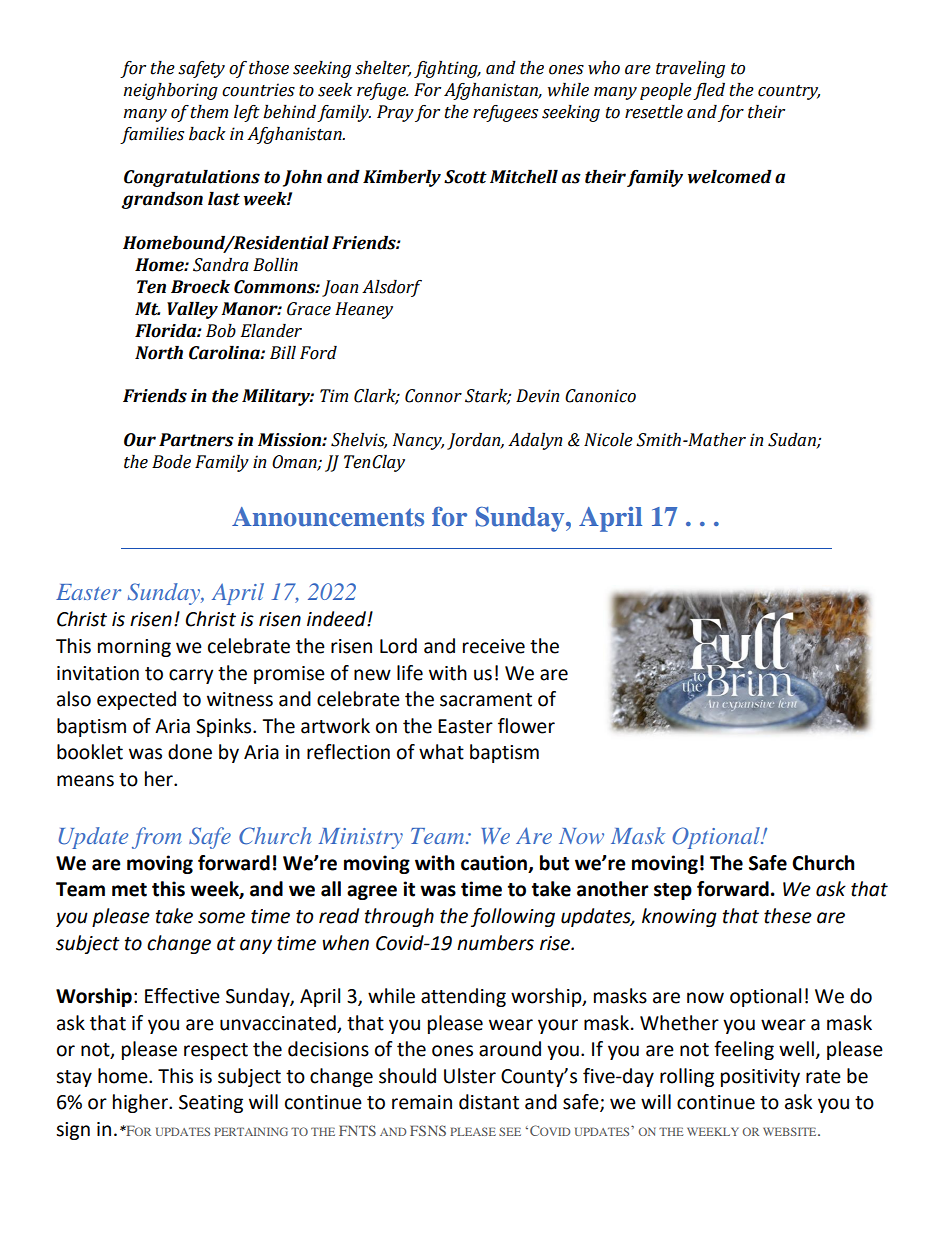 This page has height=1233, width=952. What do you see at coordinates (141, 1103) in the page?
I see `higher` at bounding box center [141, 1103].
